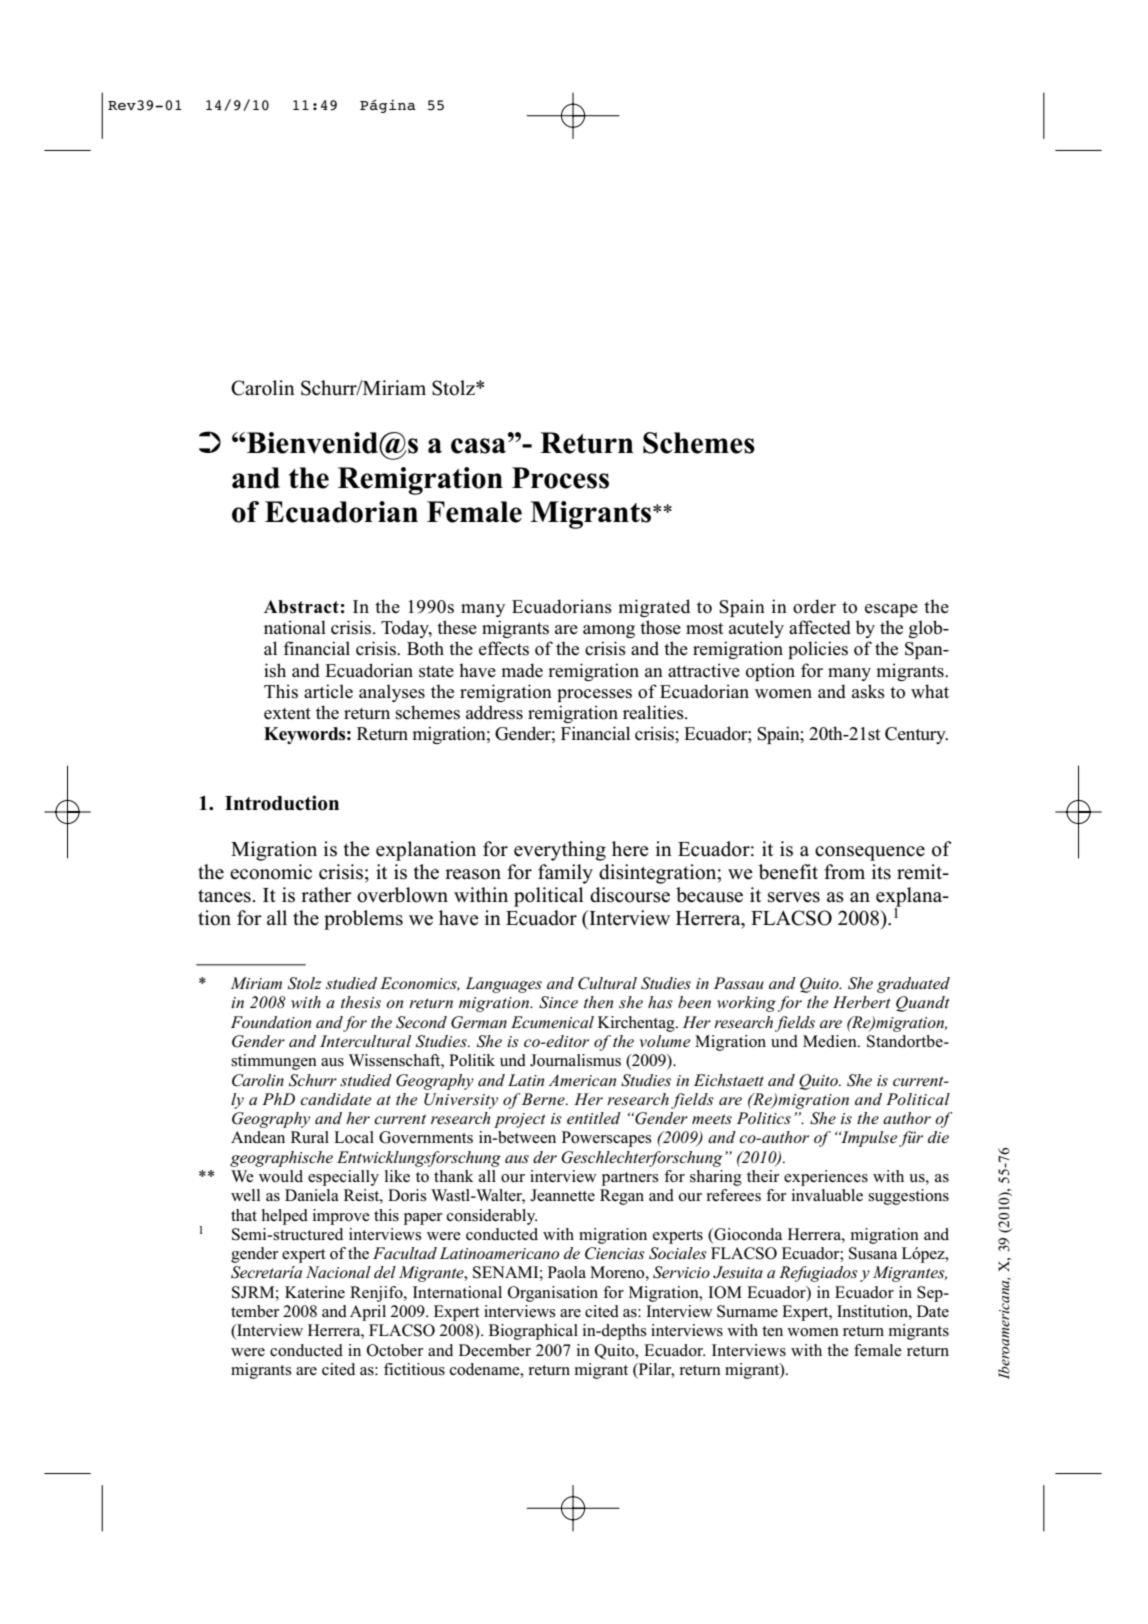 Image resolution: width=1148 pixels, height=1624 pixels. Describe the element at coordinates (310, 1137) in the page. I see `Rural` at that location.
